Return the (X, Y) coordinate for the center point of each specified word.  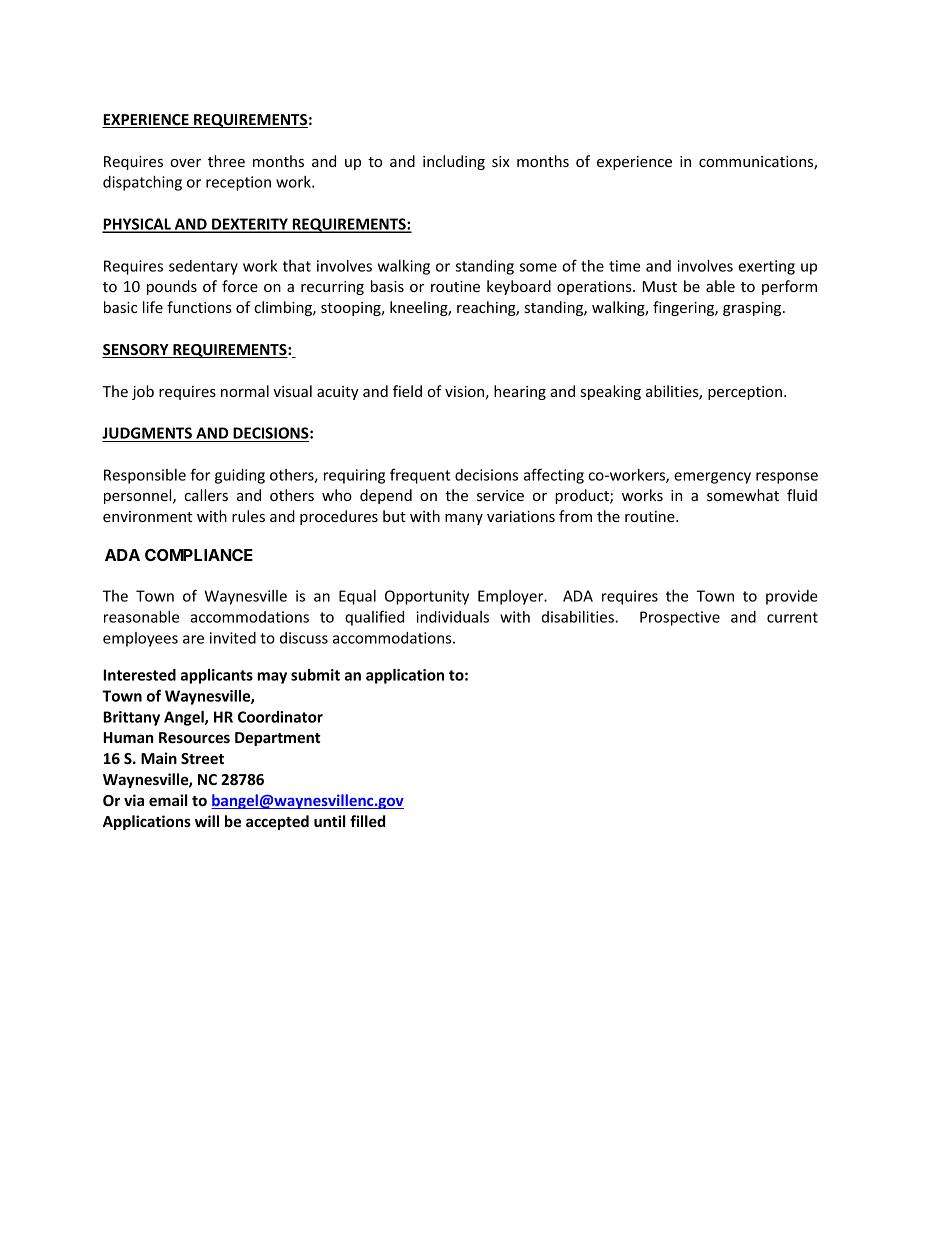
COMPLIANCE (199, 555)
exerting (766, 267)
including (454, 162)
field (407, 391)
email (168, 800)
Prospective (680, 618)
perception (745, 393)
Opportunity (427, 597)
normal (245, 391)
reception (238, 183)
